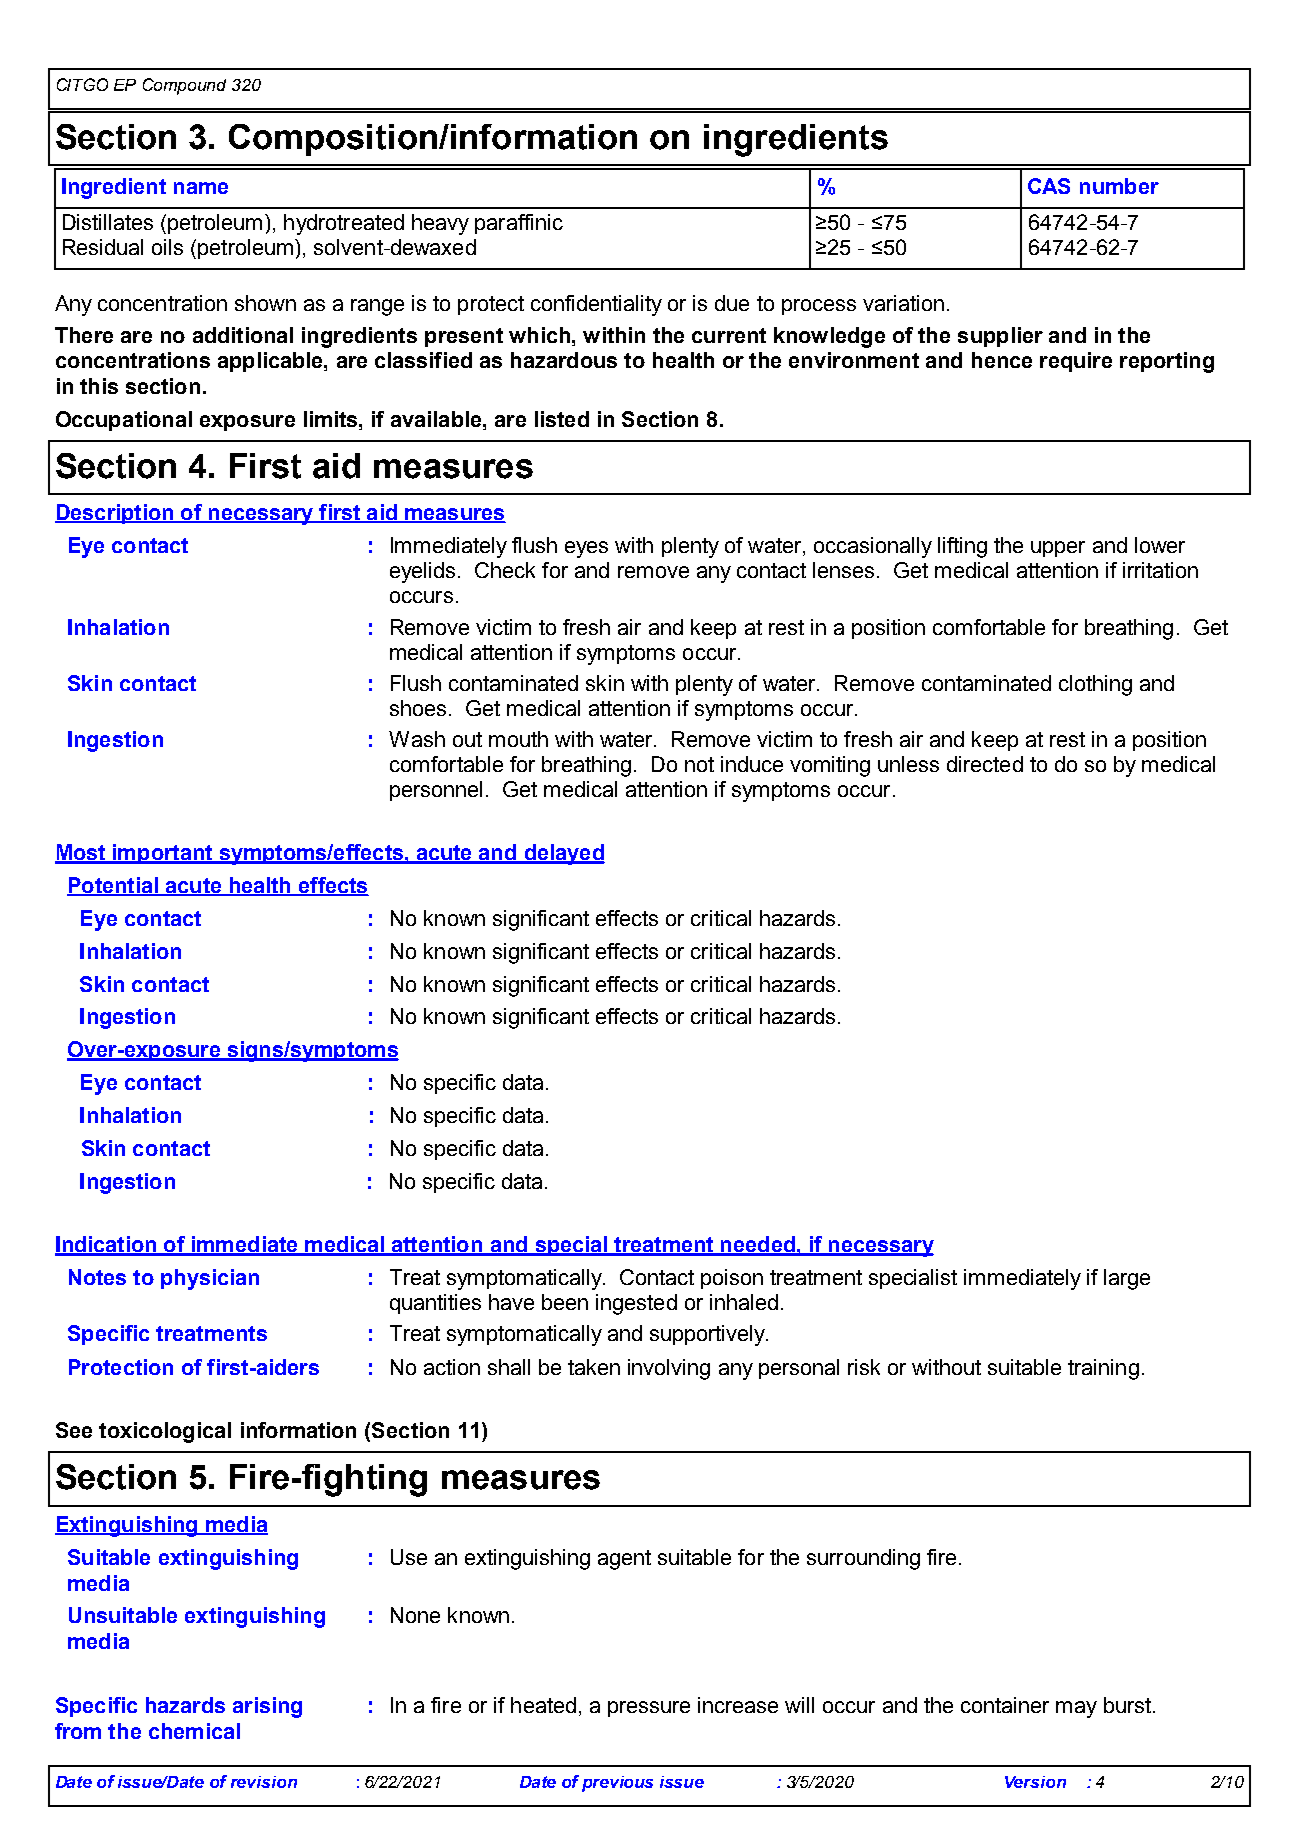 The width and height of the screenshot is (1302, 1842). Describe the element at coordinates (194, 1731) in the screenshot. I see `chemical` at that location.
